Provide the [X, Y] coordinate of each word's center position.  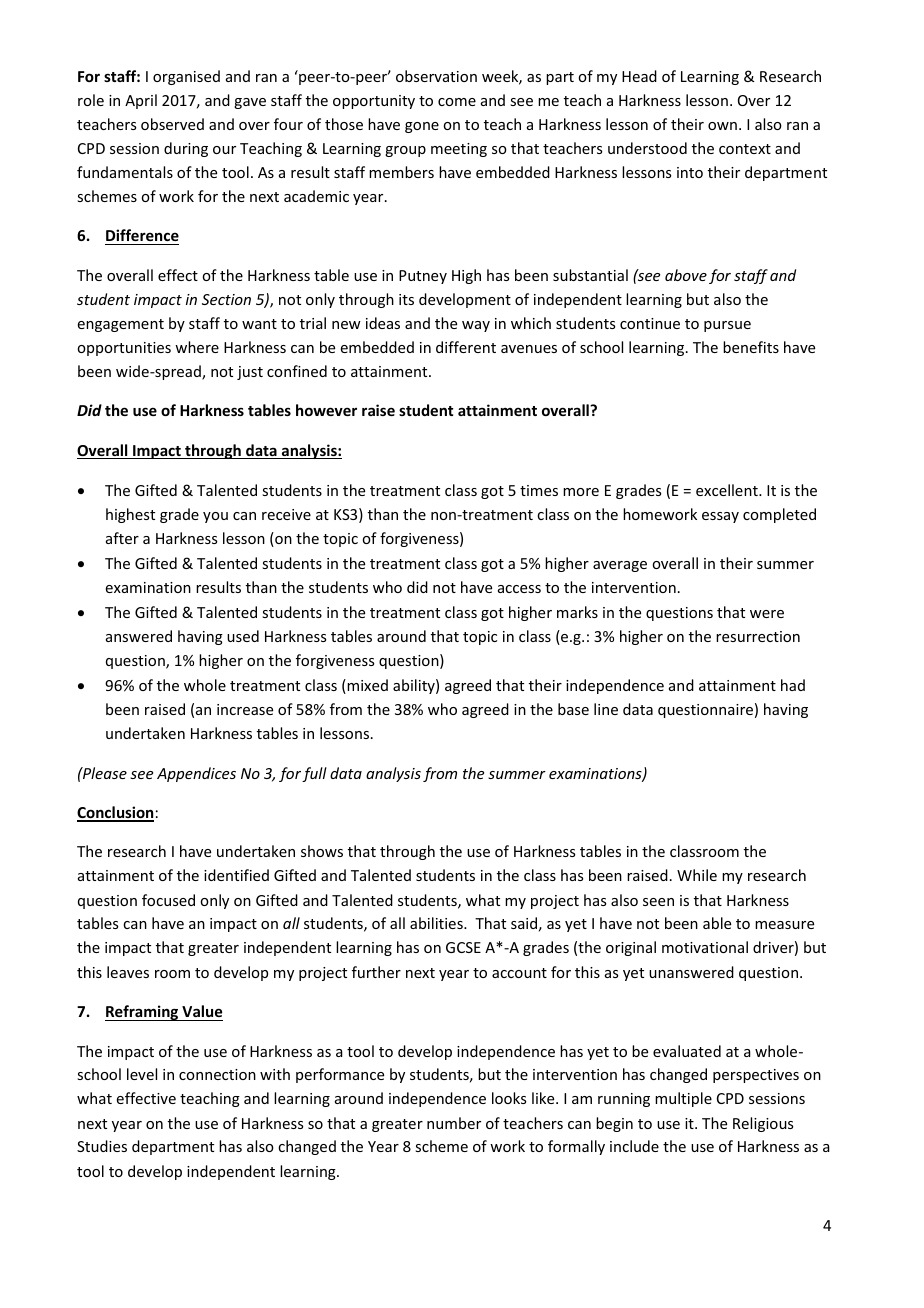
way [476, 326]
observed [172, 124]
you [215, 517]
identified [236, 875]
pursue [727, 326]
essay [720, 517]
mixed [366, 686]
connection [217, 1074]
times [539, 490]
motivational [705, 947]
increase [245, 709]
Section [226, 299]
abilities [437, 923]
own [722, 126]
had [793, 685]
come [457, 102]
